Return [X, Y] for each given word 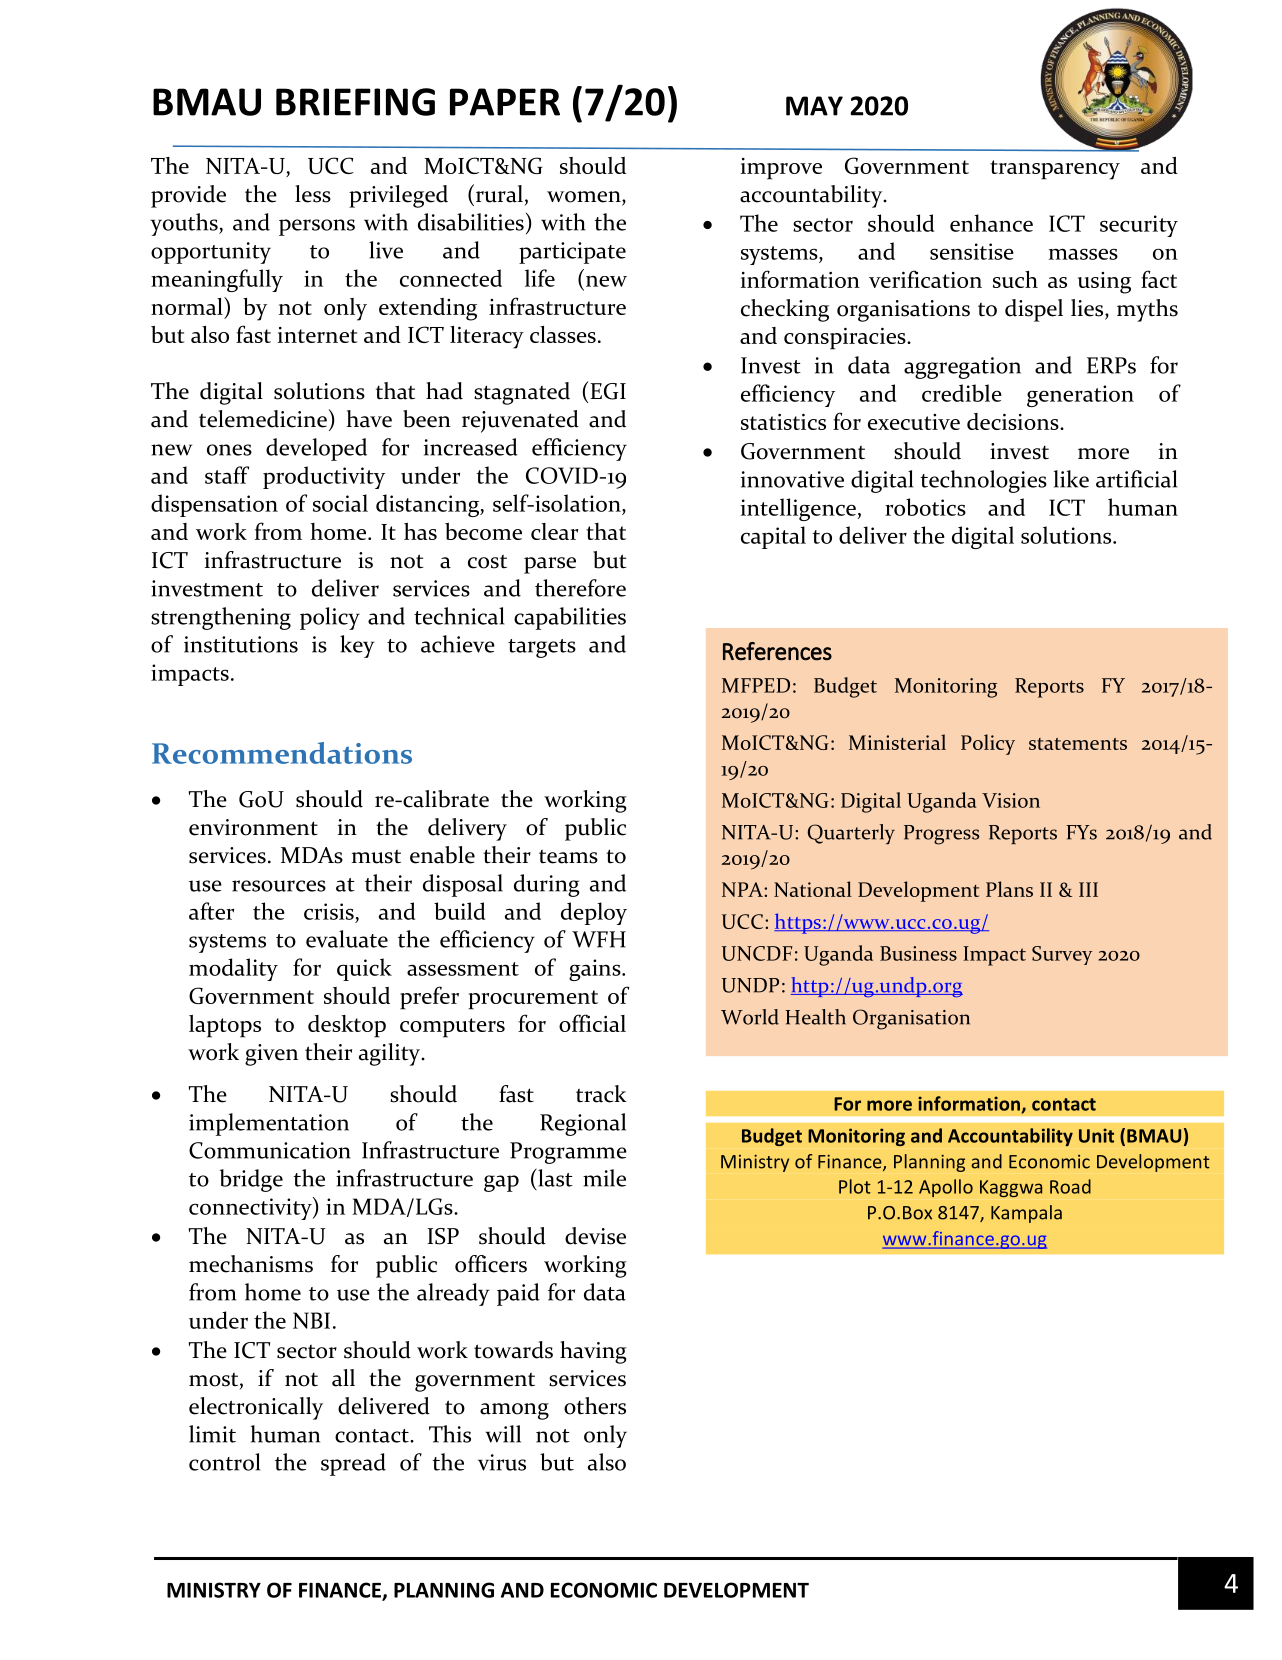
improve [781, 169]
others [595, 1406]
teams [568, 857]
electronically [256, 1408]
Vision [1011, 800]
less [313, 194]
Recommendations [282, 753]
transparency [1055, 170]
